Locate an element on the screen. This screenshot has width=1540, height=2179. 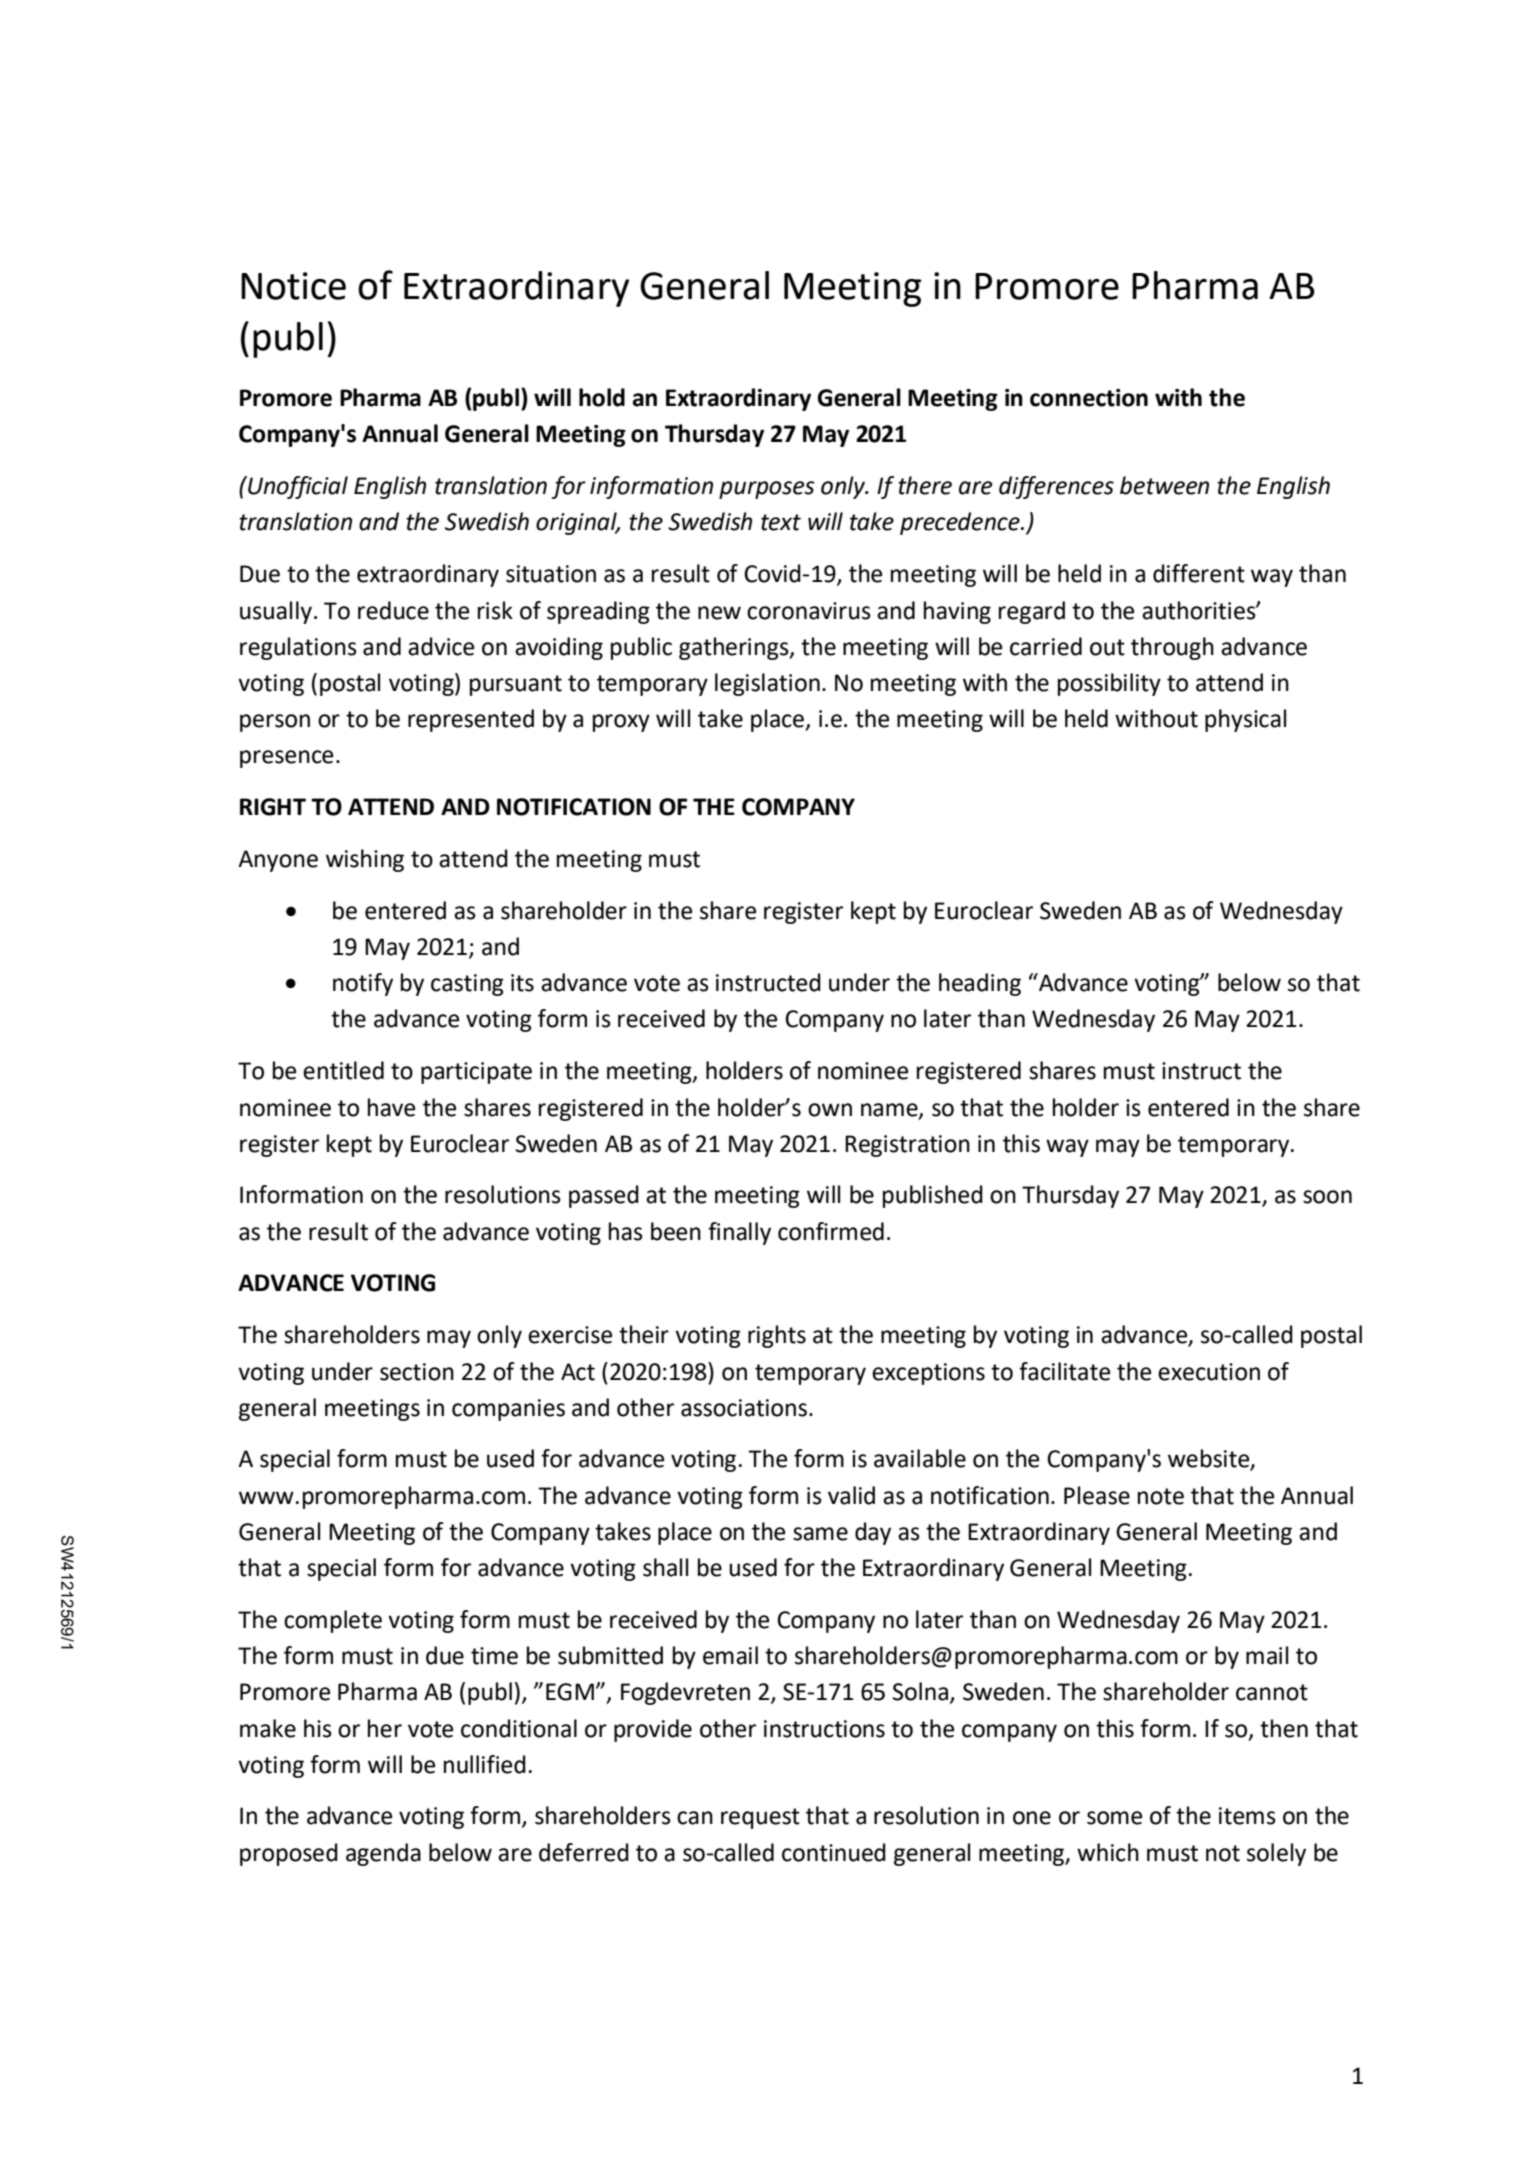
connection is located at coordinates (1089, 398).
